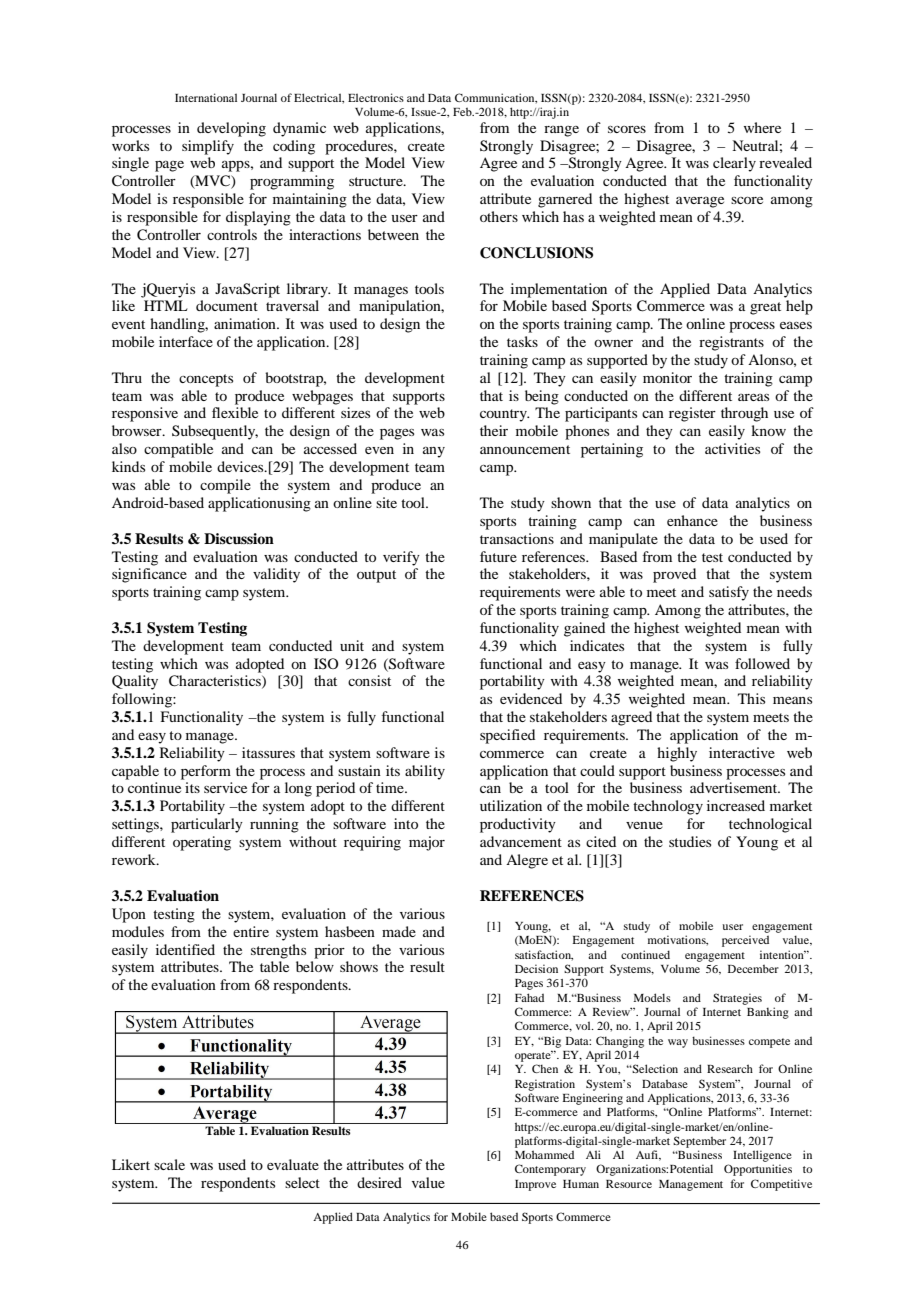 The image size is (924, 1308). What do you see at coordinates (762, 127) in the image?
I see `where` at bounding box center [762, 127].
